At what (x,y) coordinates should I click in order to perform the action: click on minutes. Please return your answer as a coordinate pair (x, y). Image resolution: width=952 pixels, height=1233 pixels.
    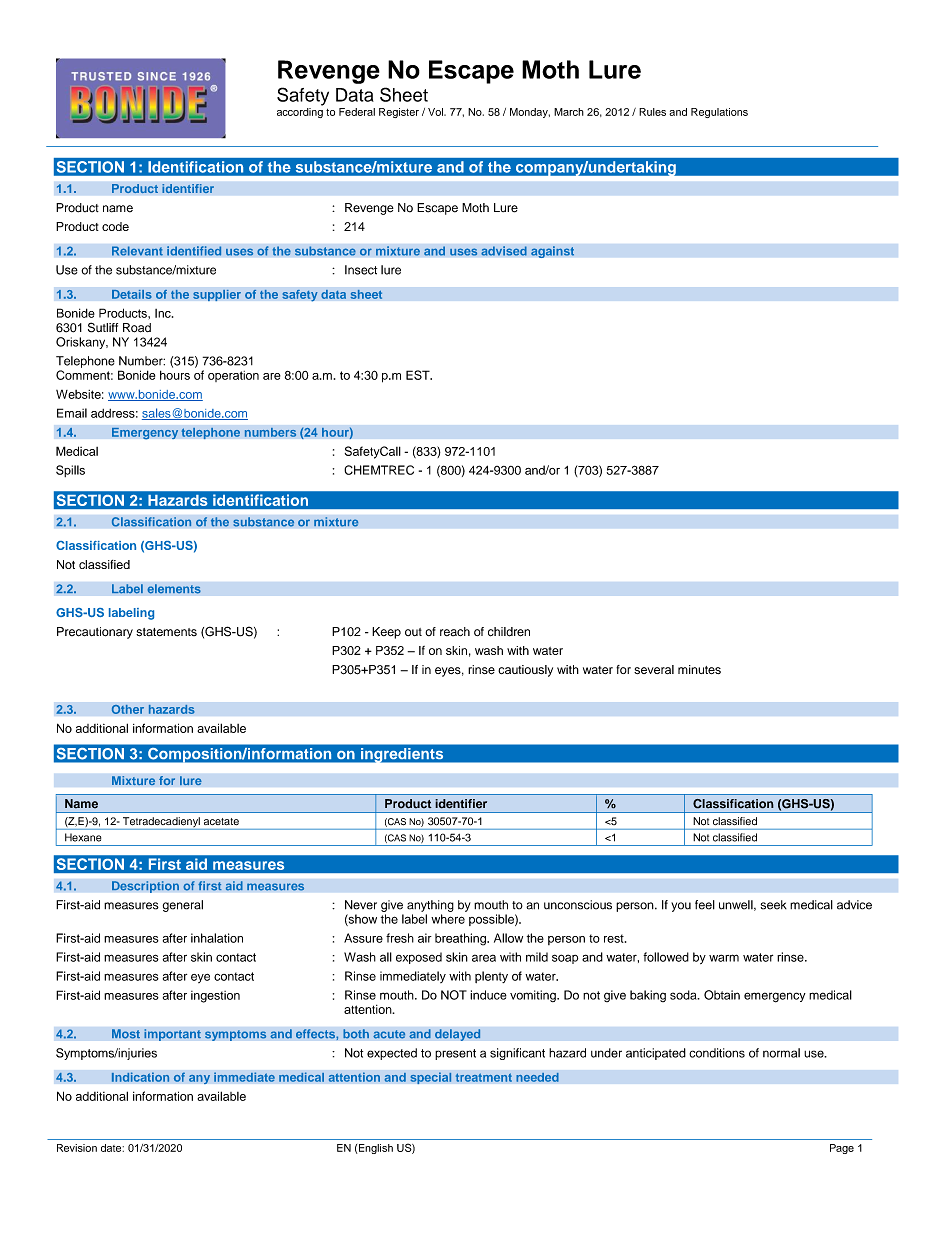
    Looking at the image, I should click on (699, 669).
